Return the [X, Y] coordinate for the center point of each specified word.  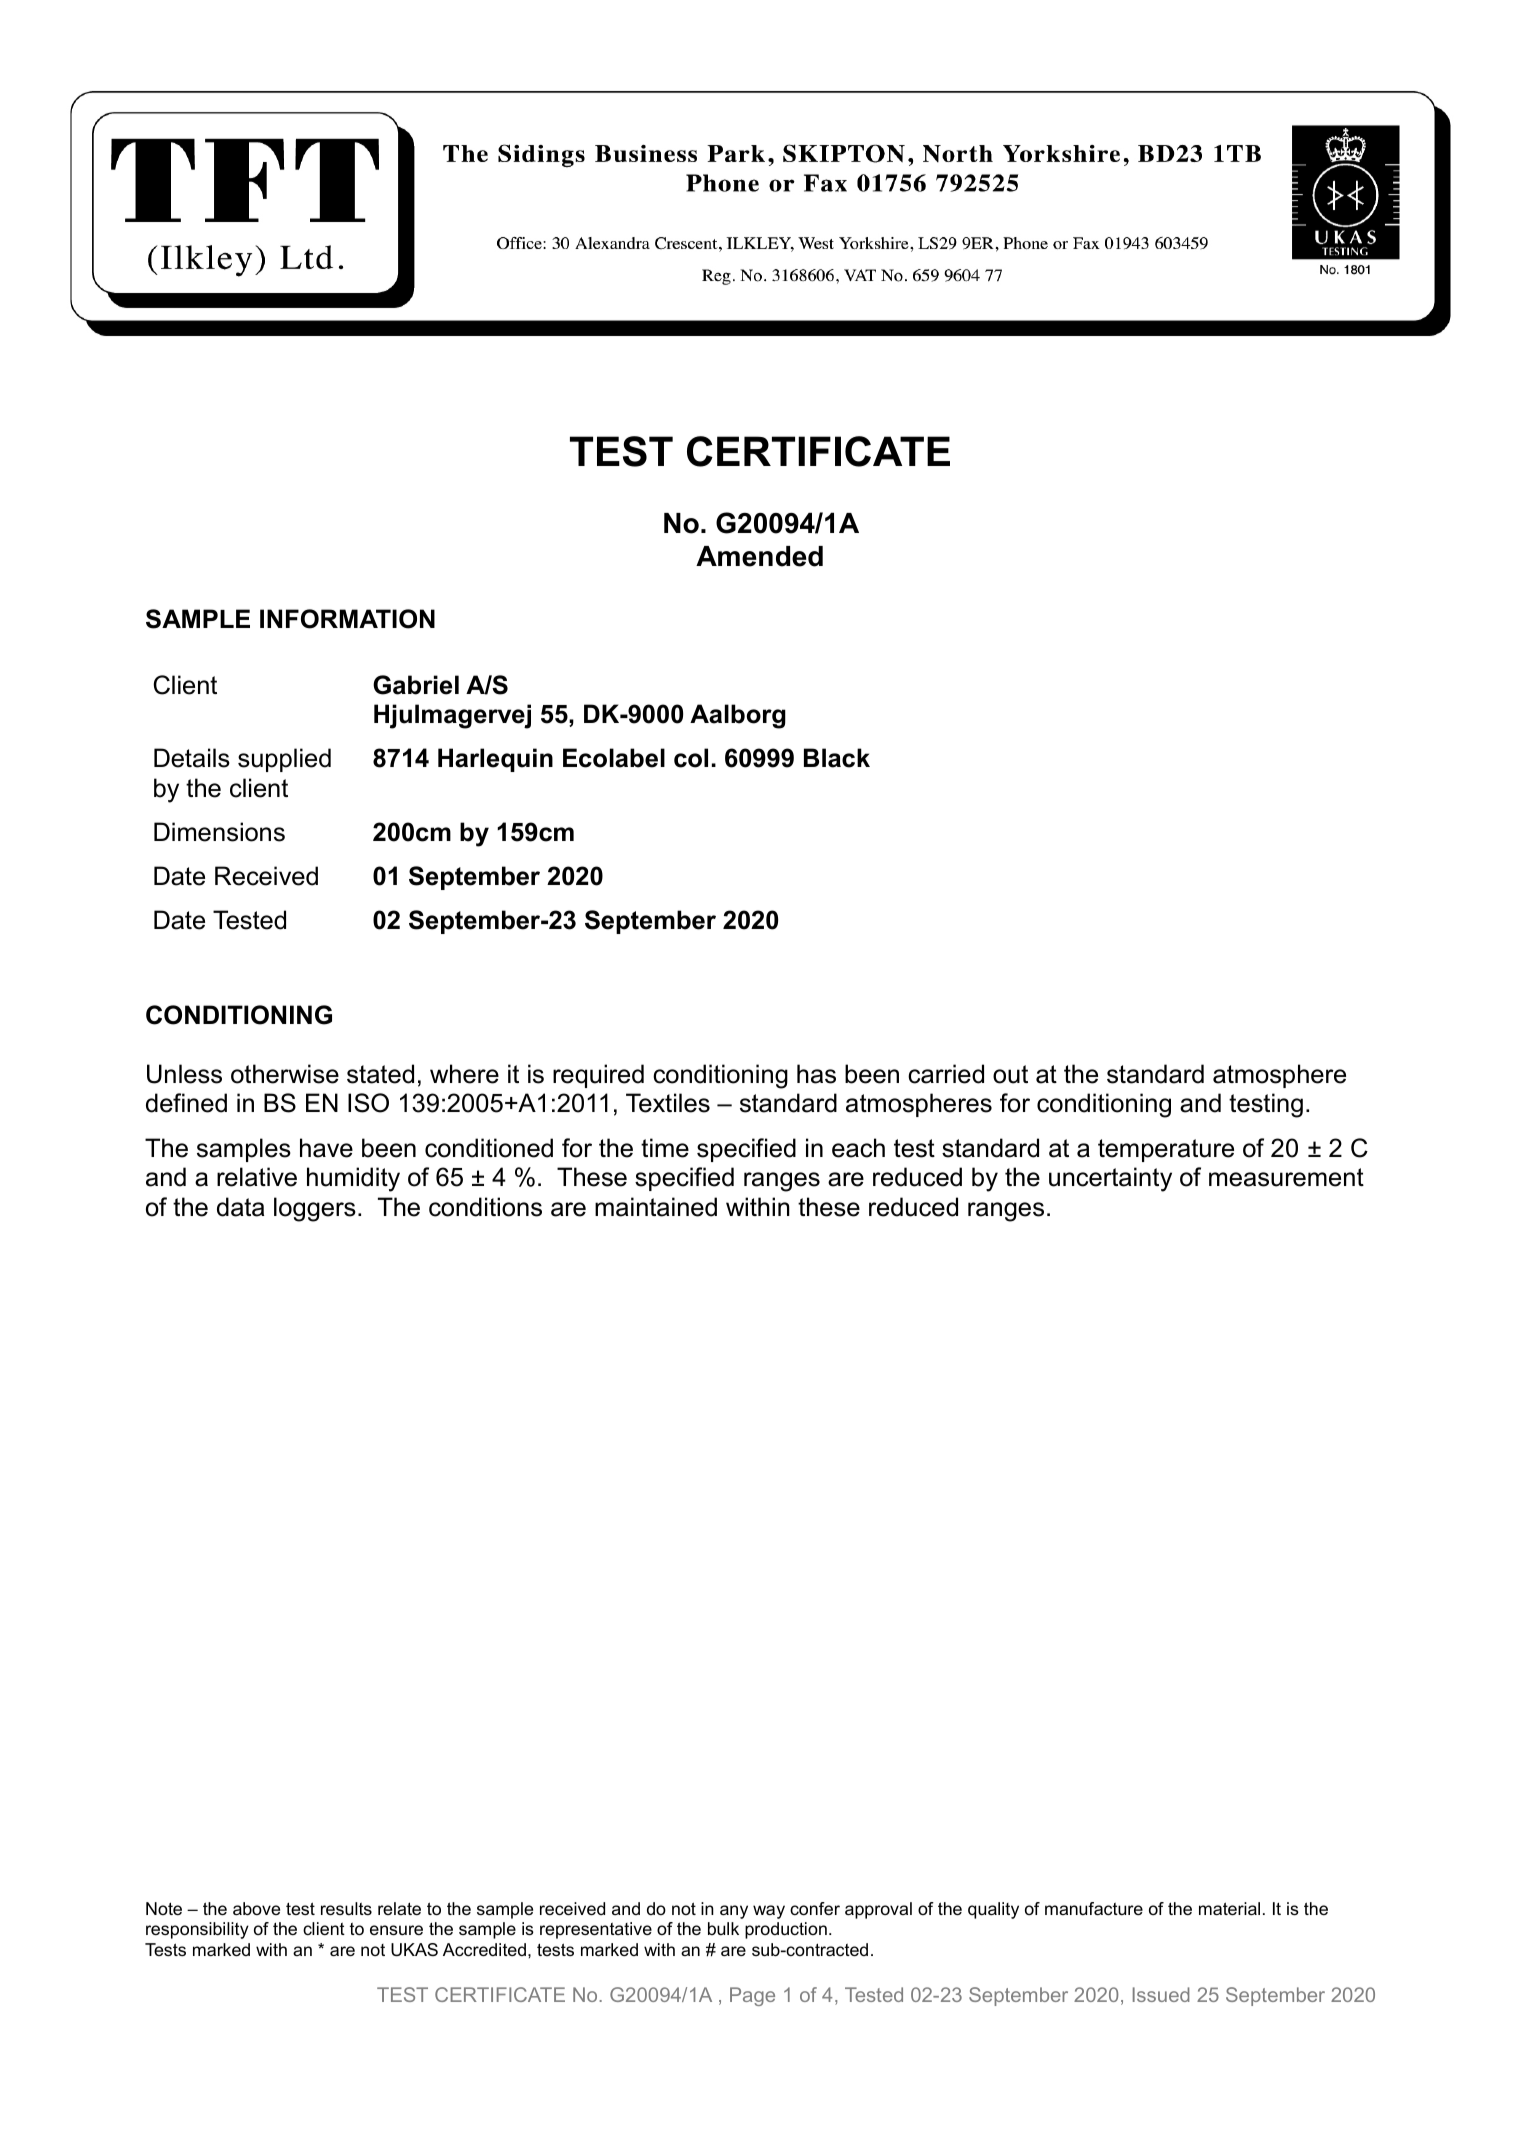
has [816, 1074]
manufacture [1094, 1908]
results [346, 1909]
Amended [759, 556]
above [256, 1909]
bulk [723, 1928]
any [734, 1912]
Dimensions [219, 832]
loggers [315, 1209]
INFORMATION [347, 619]
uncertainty [1110, 1179]
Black [837, 758]
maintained [656, 1207]
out [1010, 1074]
